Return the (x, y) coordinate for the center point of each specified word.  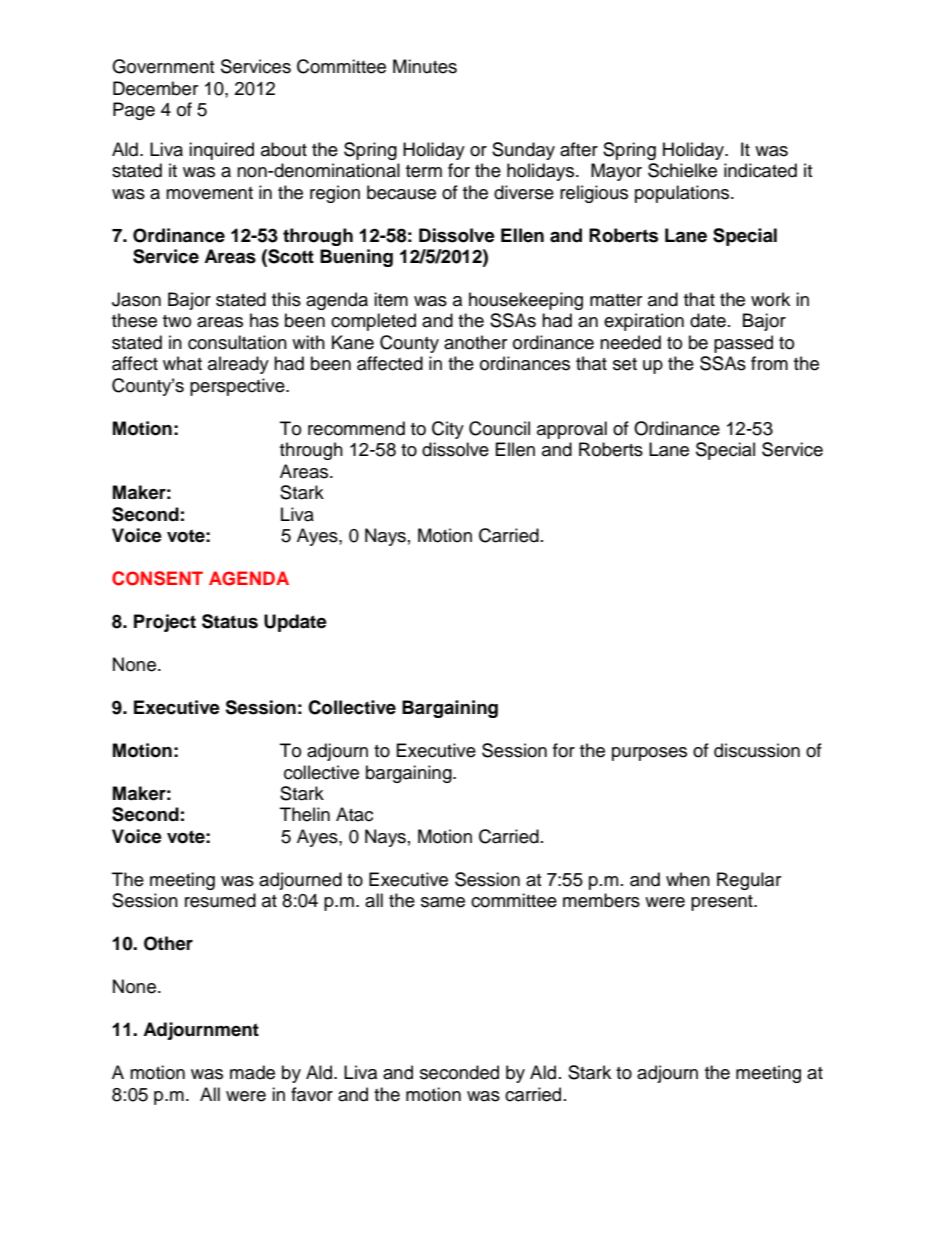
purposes (649, 754)
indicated (760, 170)
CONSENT (157, 578)
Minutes (425, 66)
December (155, 88)
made (252, 1072)
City (448, 430)
